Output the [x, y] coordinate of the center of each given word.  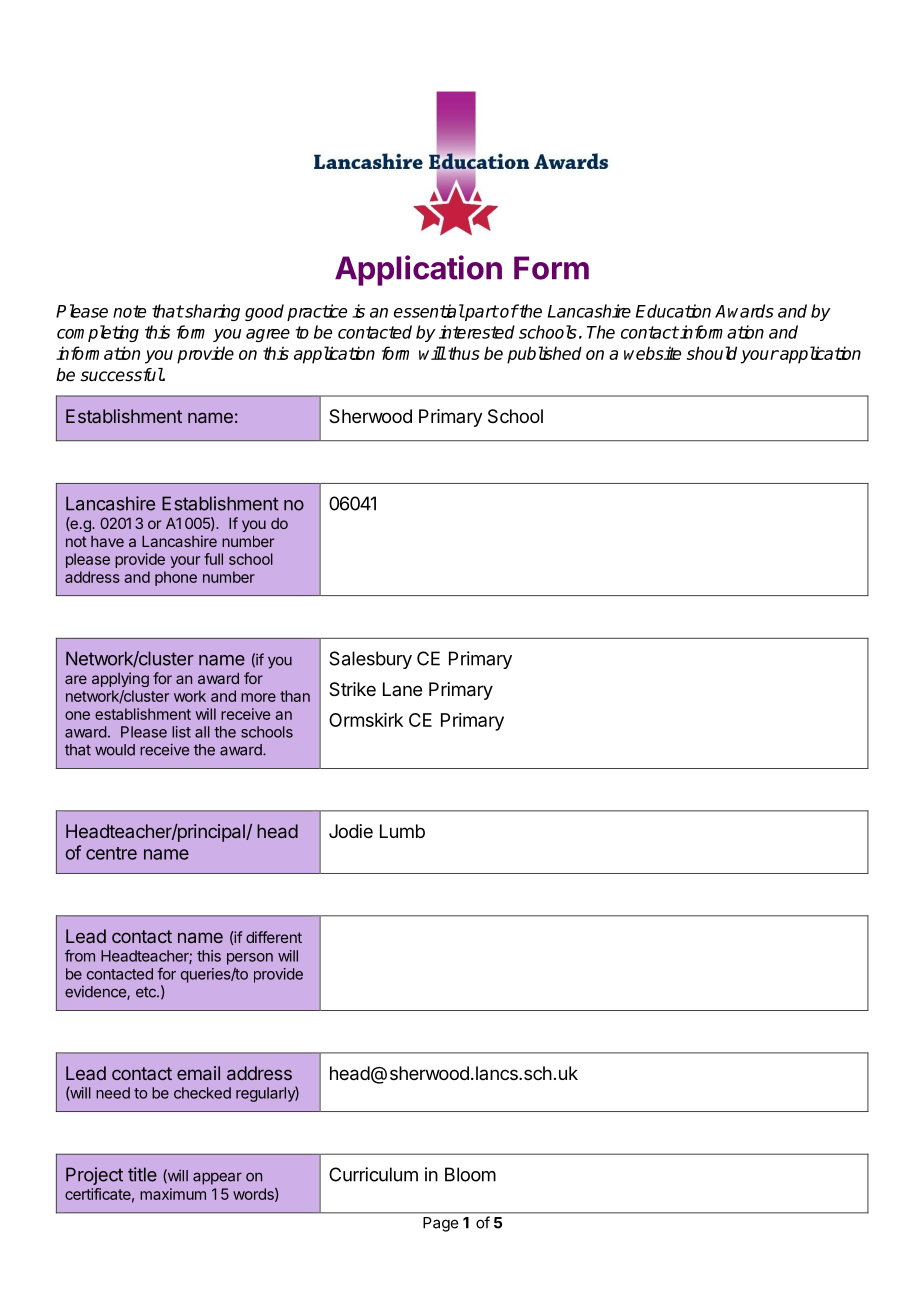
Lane [402, 689]
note [129, 311]
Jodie [351, 831]
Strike [352, 689]
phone [176, 578]
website [652, 353]
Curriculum [373, 1174]
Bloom [470, 1174]
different [274, 937]
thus [464, 353]
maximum [173, 1194]
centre [111, 853]
